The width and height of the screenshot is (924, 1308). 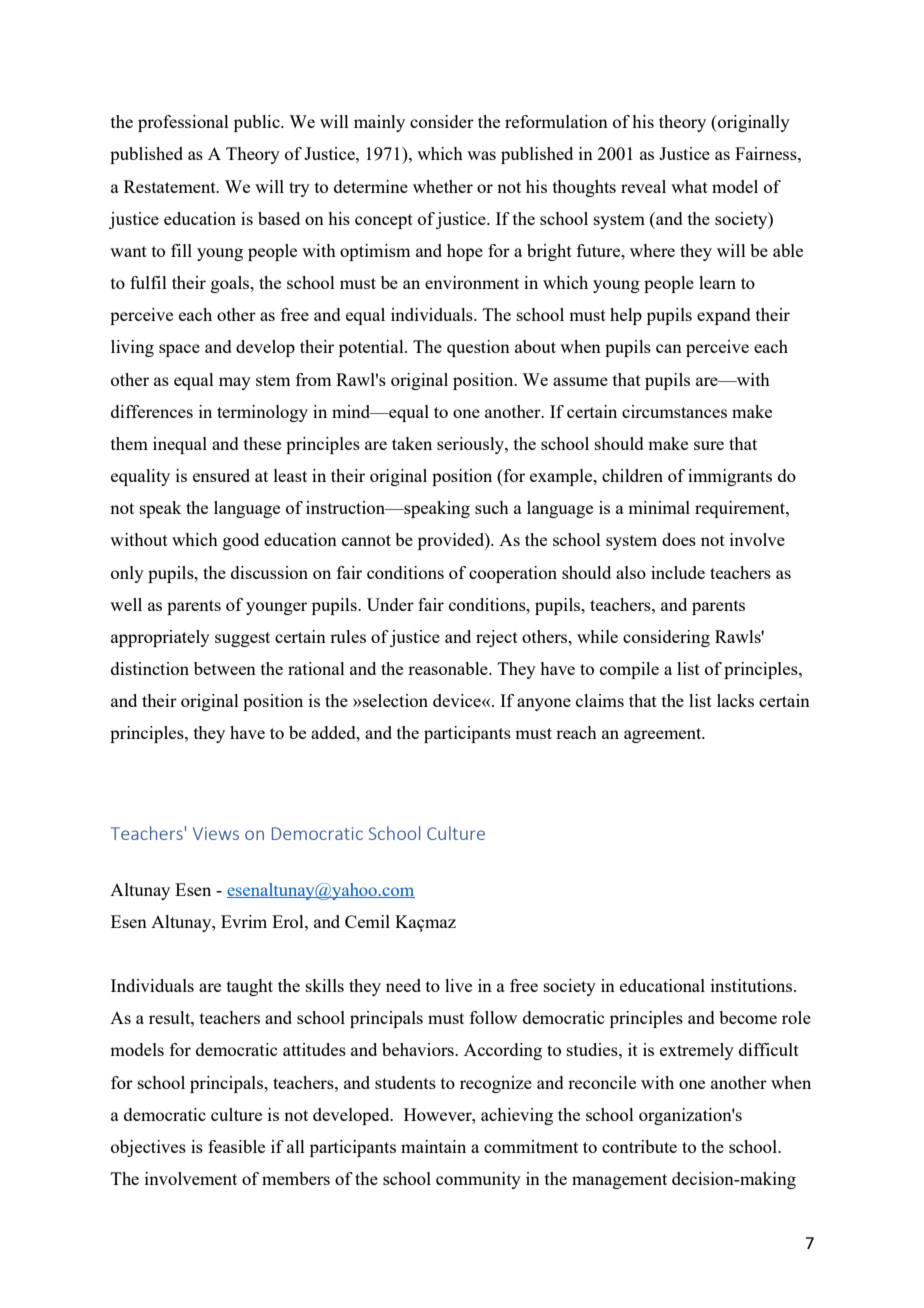 I want to click on maintain, so click(x=433, y=1146).
